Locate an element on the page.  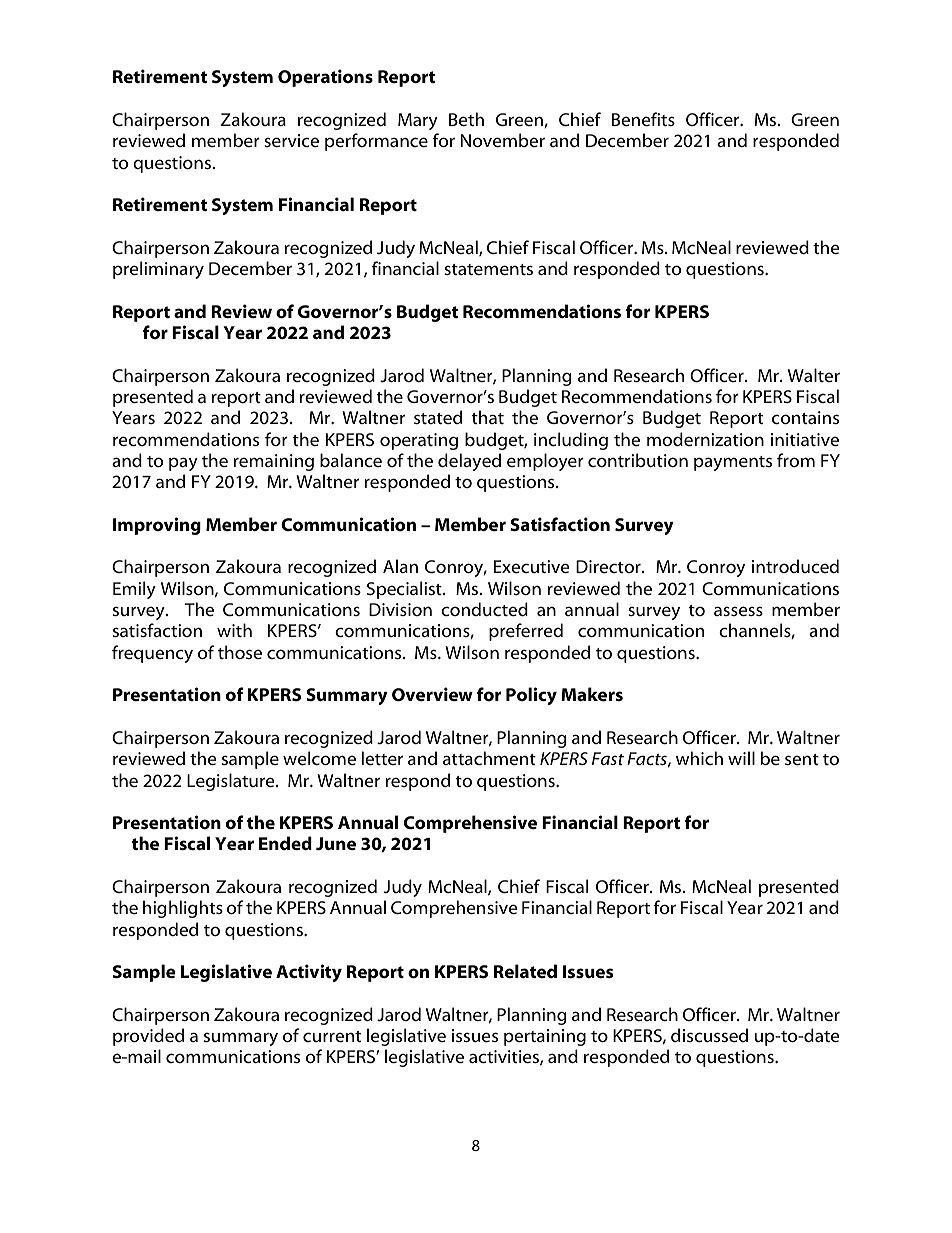
service is located at coordinates (291, 140).
